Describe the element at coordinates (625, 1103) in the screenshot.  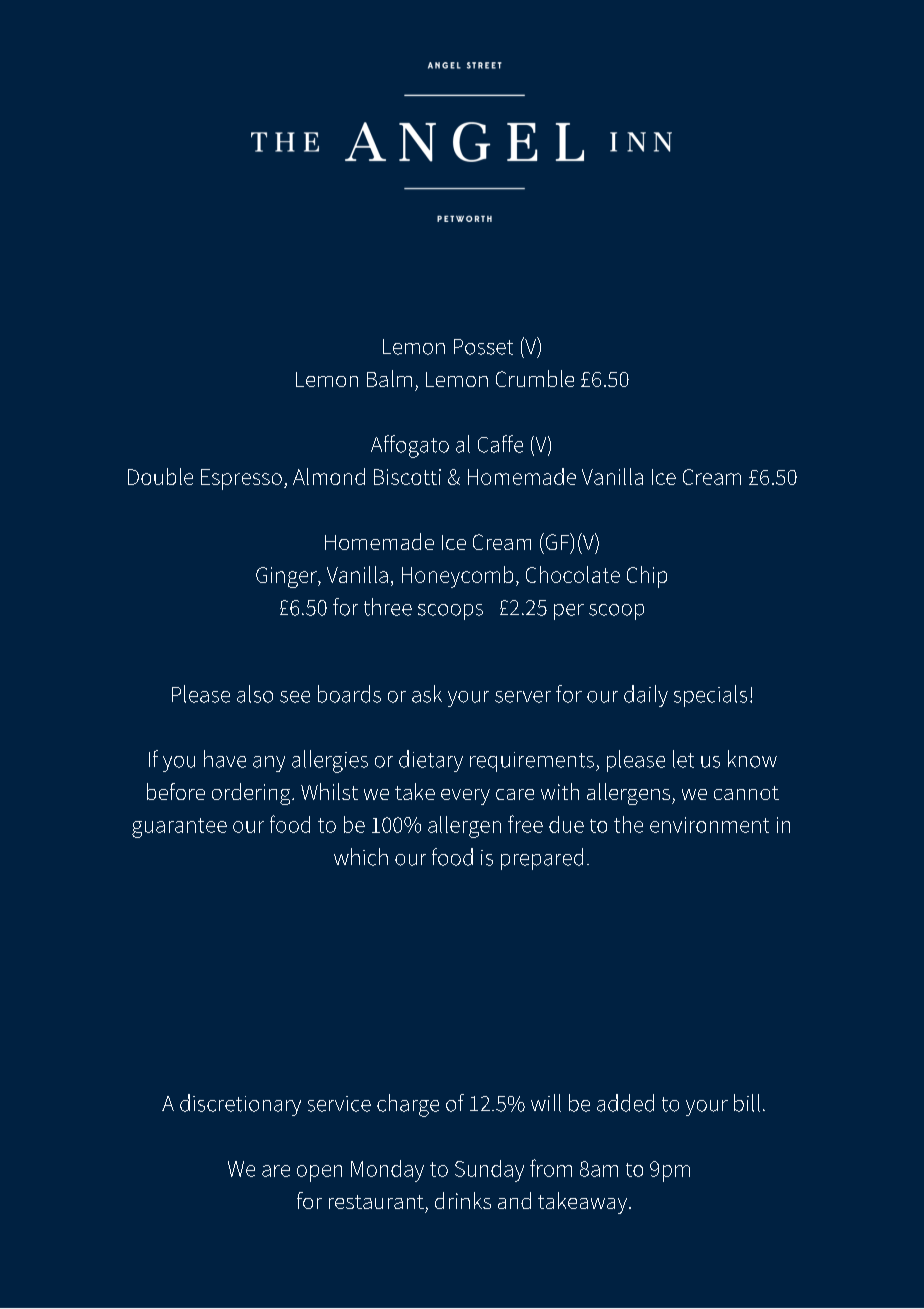
I see `added` at that location.
